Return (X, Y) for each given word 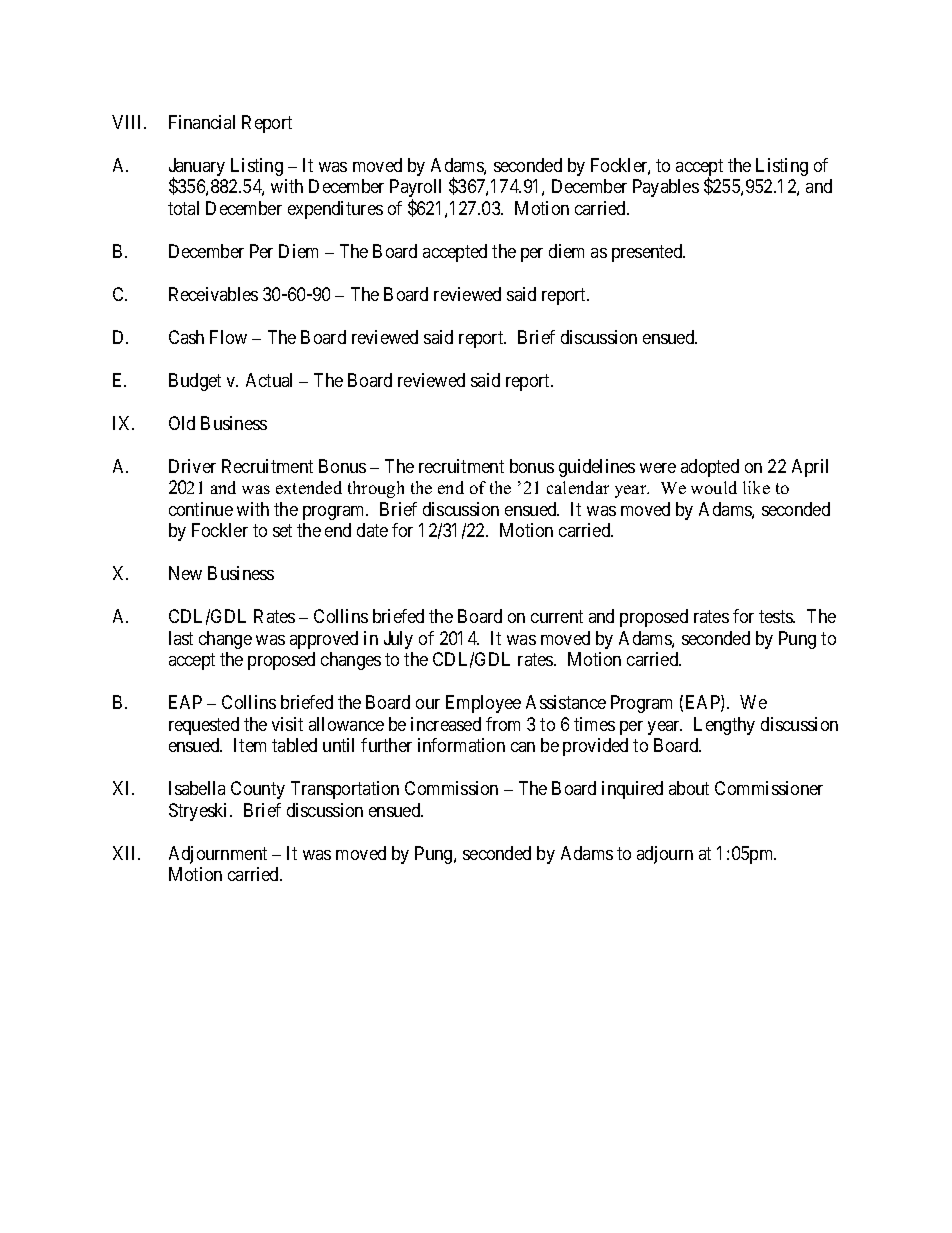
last (181, 638)
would (714, 487)
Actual (269, 380)
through (376, 489)
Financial (202, 122)
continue (201, 509)
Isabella (197, 788)
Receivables (213, 294)
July (398, 640)
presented (648, 253)
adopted (710, 468)
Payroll (415, 189)
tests (776, 616)
